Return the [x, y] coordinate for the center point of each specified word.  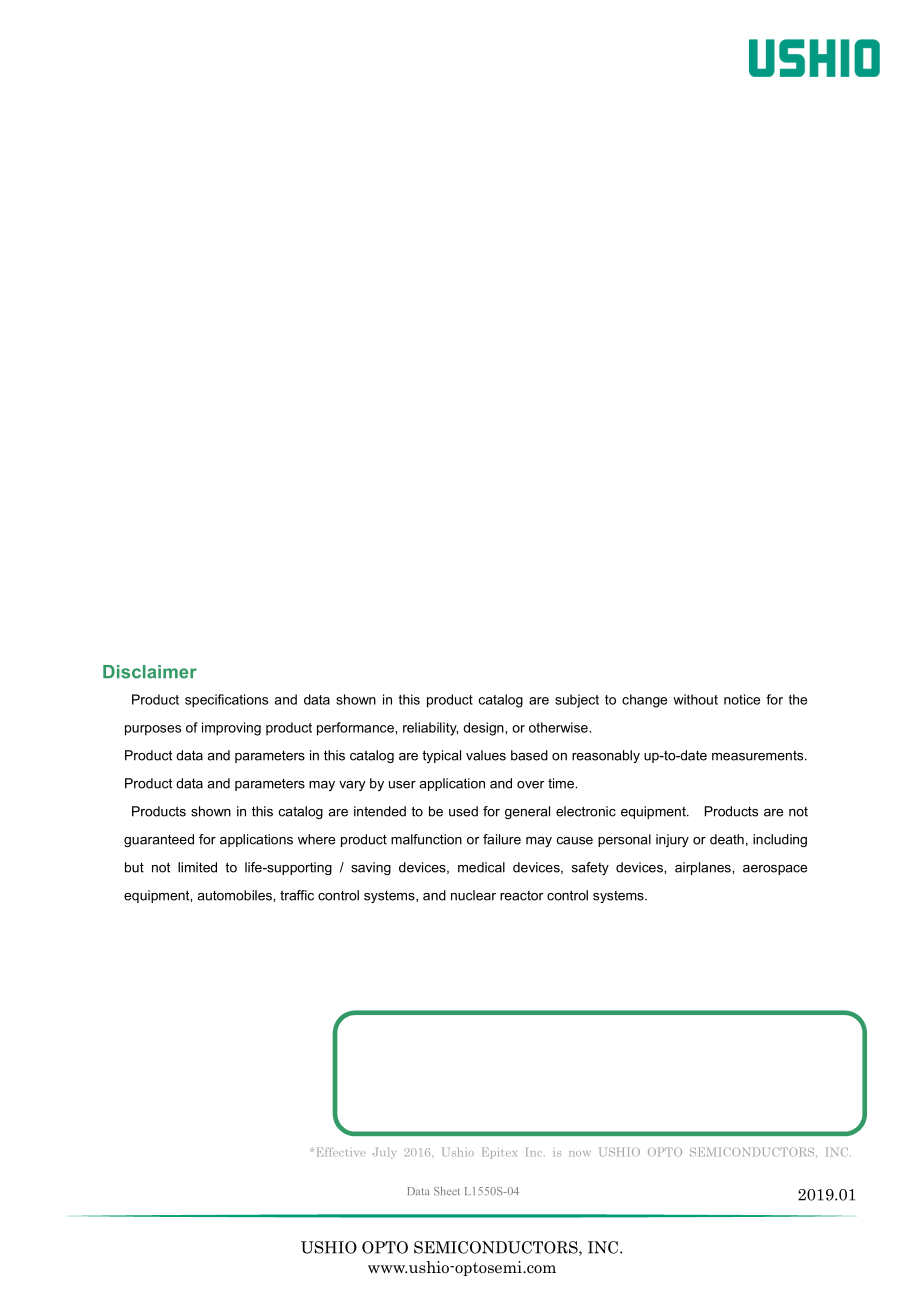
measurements [759, 756]
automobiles [235, 895]
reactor [521, 896]
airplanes [704, 868]
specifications [226, 701]
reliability [430, 729]
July [384, 1153]
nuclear [473, 895]
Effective [341, 1152]
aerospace [775, 870]
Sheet [447, 1191]
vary [352, 786]
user [402, 785]
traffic [297, 895]
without [695, 699]
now [580, 1153]
